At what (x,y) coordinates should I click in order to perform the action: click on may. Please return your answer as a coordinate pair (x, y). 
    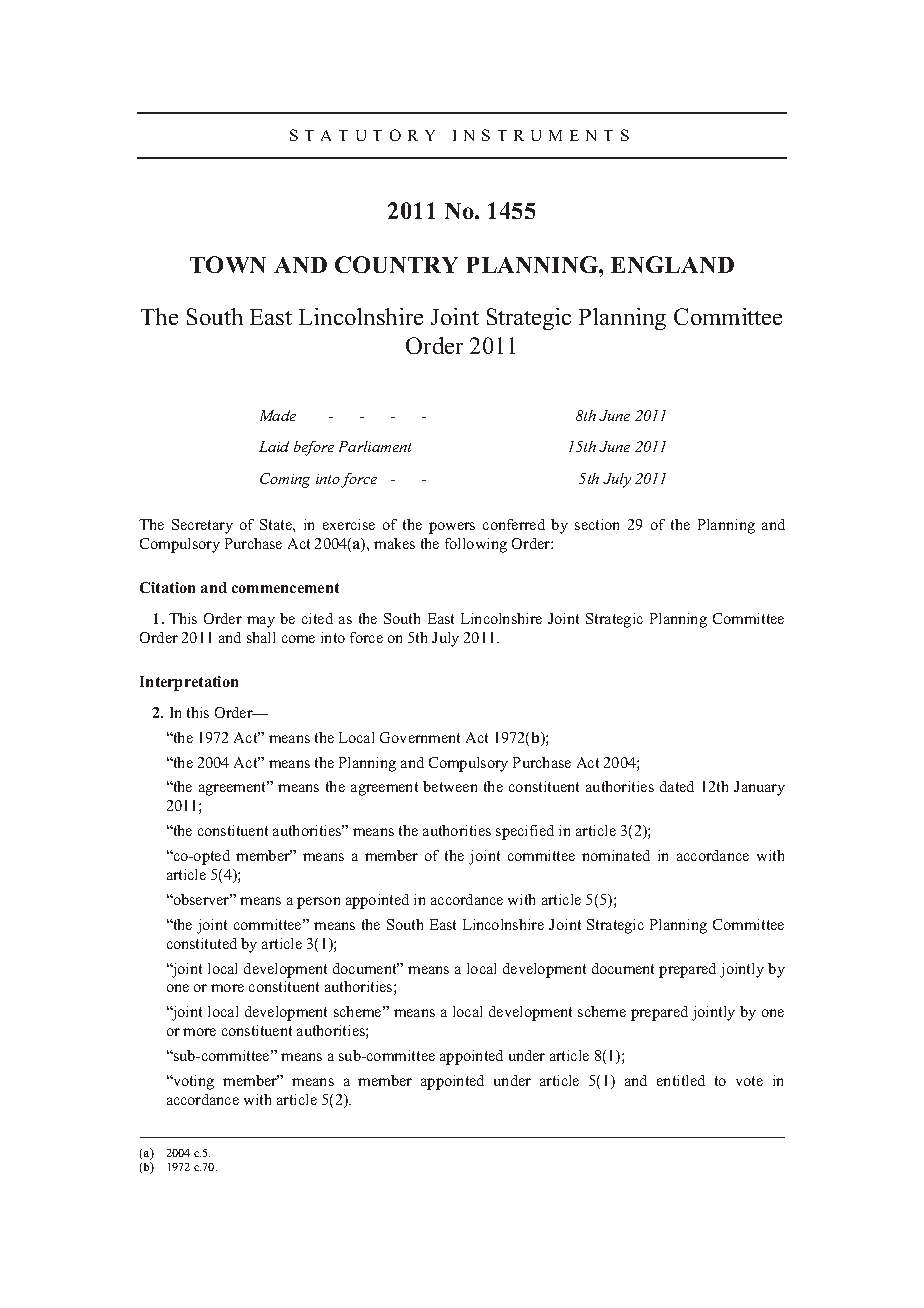
    Looking at the image, I should click on (261, 622).
